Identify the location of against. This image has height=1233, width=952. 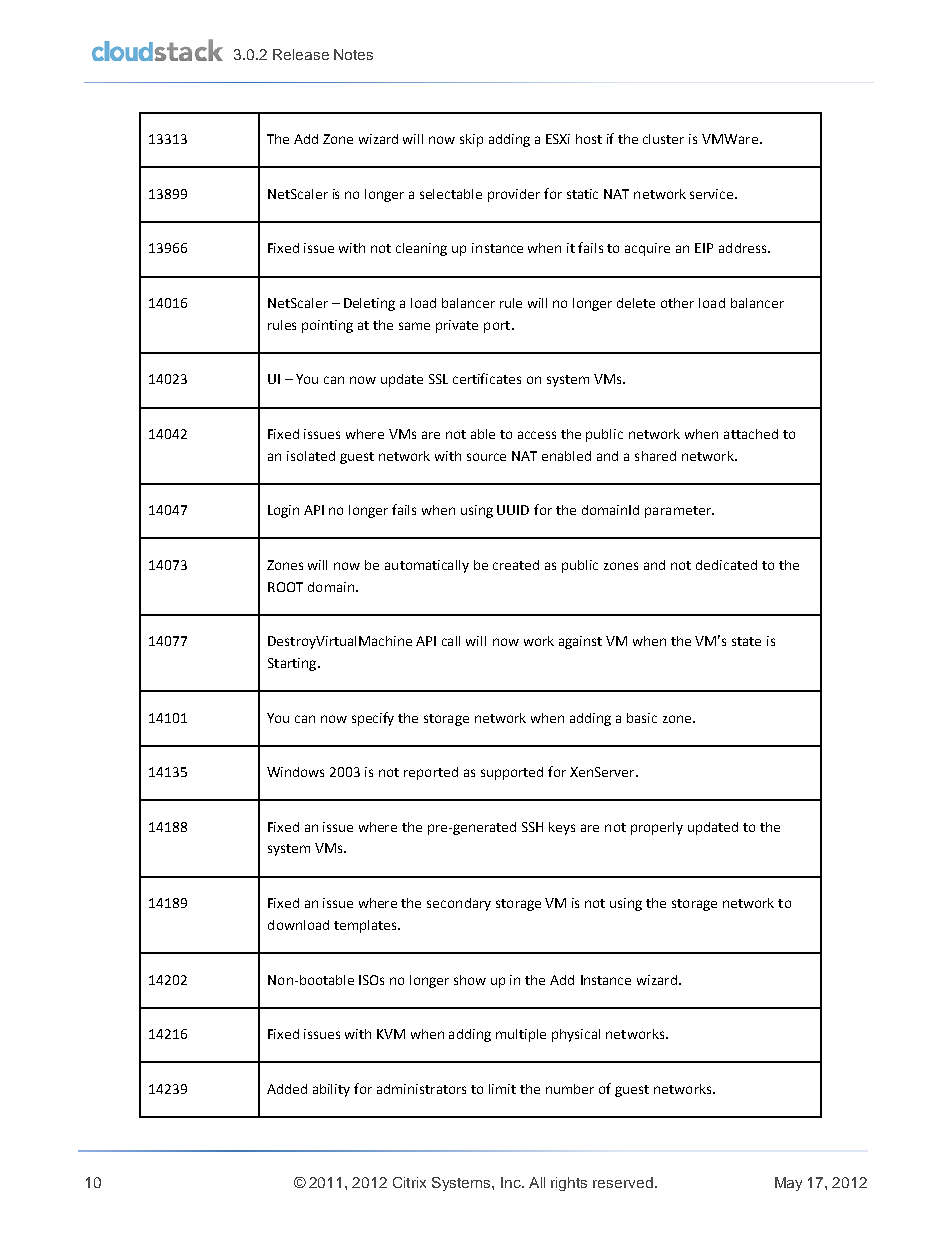
(580, 642).
